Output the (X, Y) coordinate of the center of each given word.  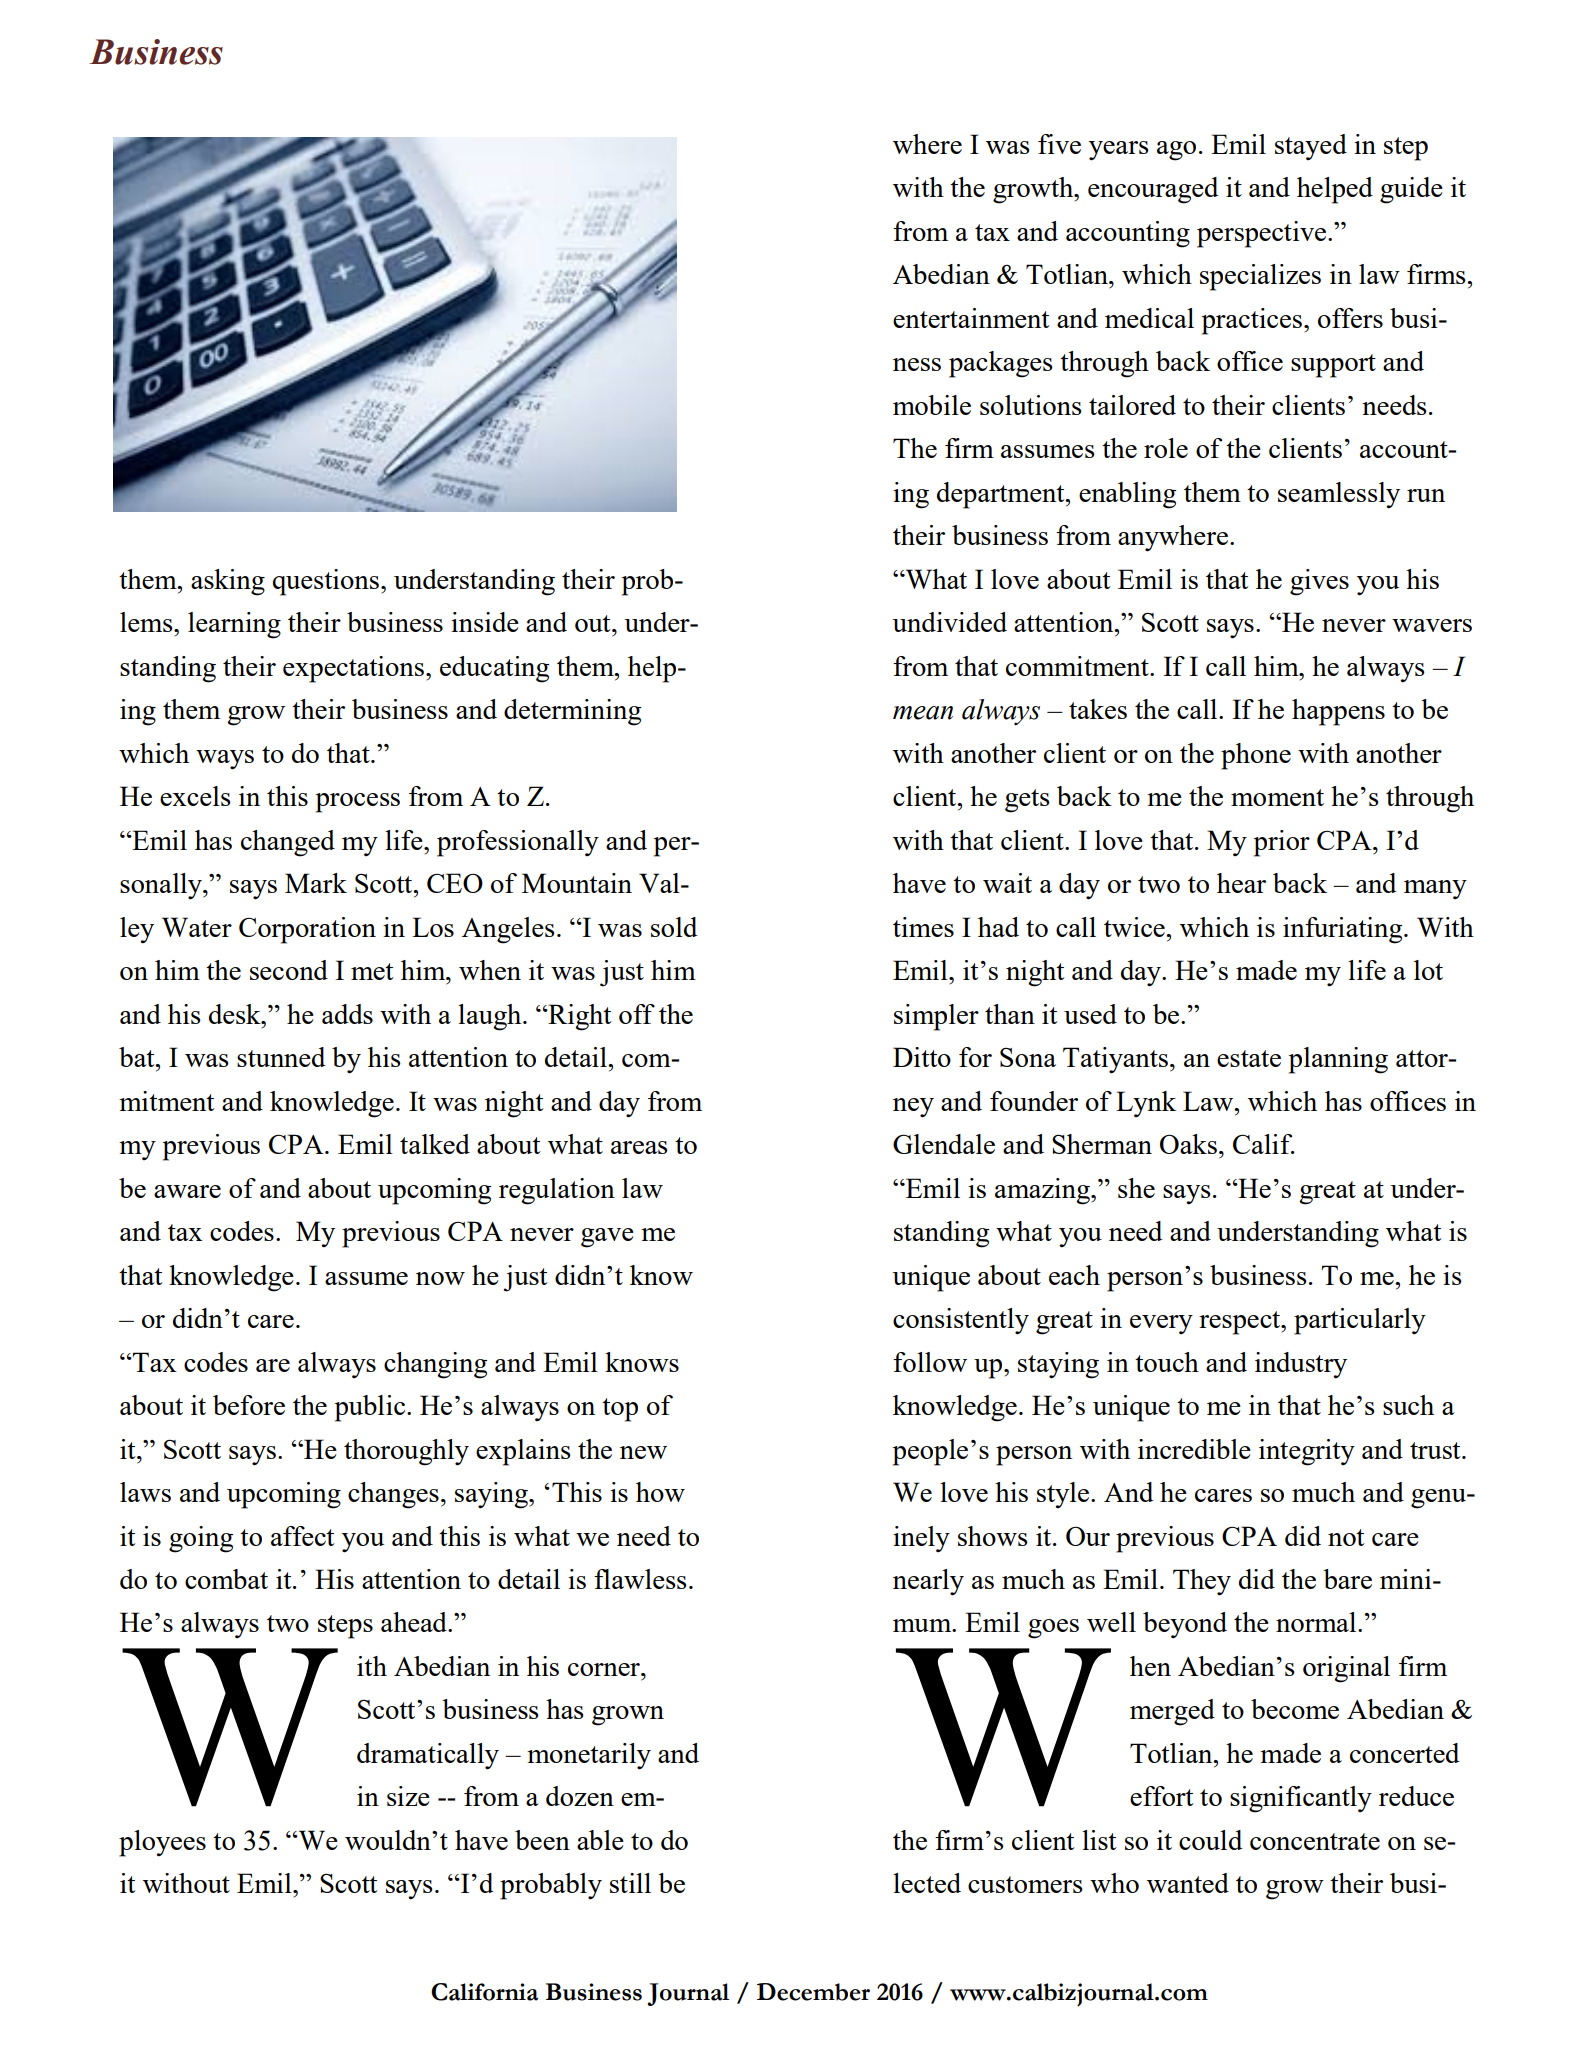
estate (1249, 1058)
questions (326, 582)
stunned (281, 1057)
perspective (1261, 234)
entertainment (971, 318)
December (813, 1992)
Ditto (922, 1057)
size (408, 1796)
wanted (1188, 1883)
